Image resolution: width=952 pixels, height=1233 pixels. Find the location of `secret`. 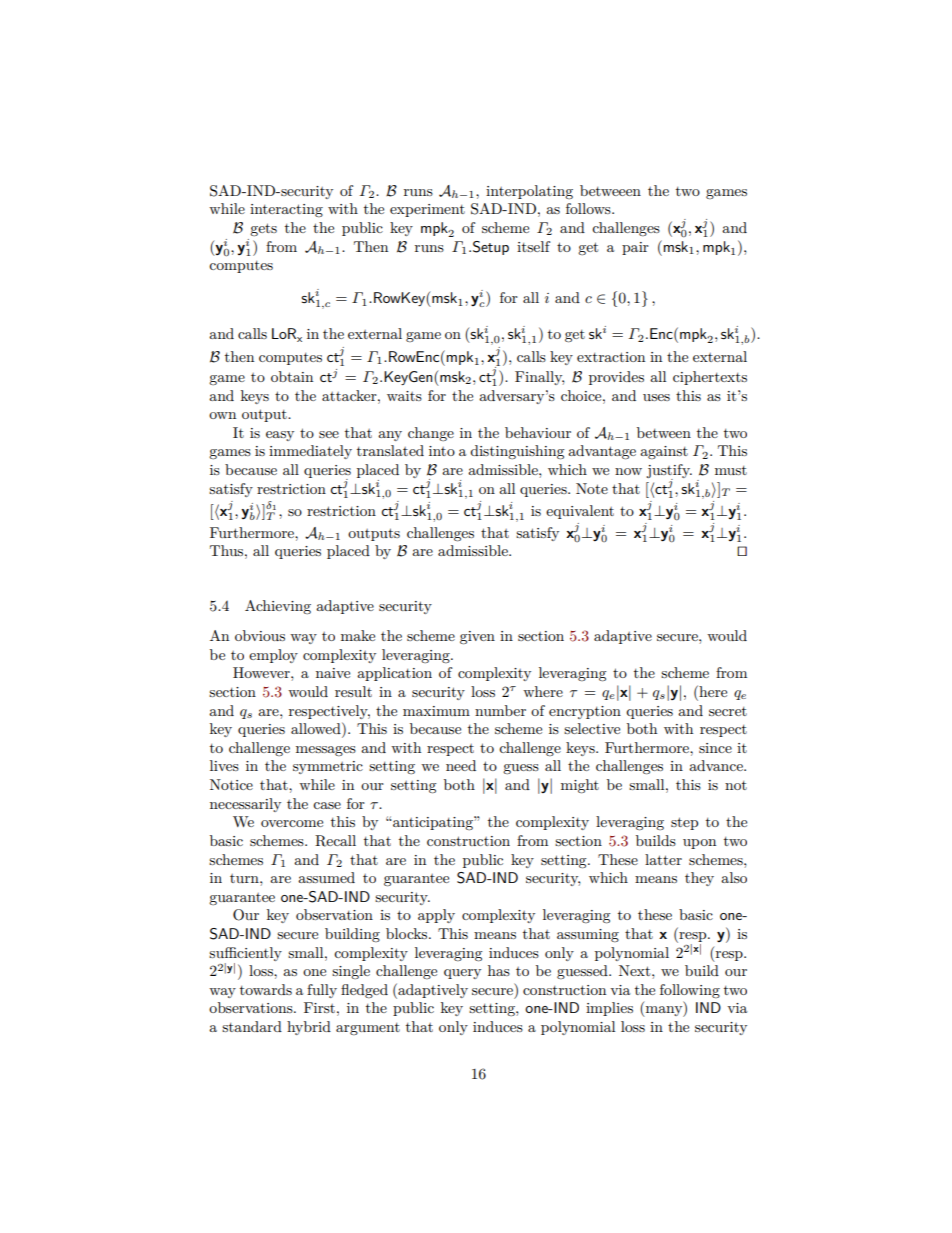

secret is located at coordinates (728, 711).
